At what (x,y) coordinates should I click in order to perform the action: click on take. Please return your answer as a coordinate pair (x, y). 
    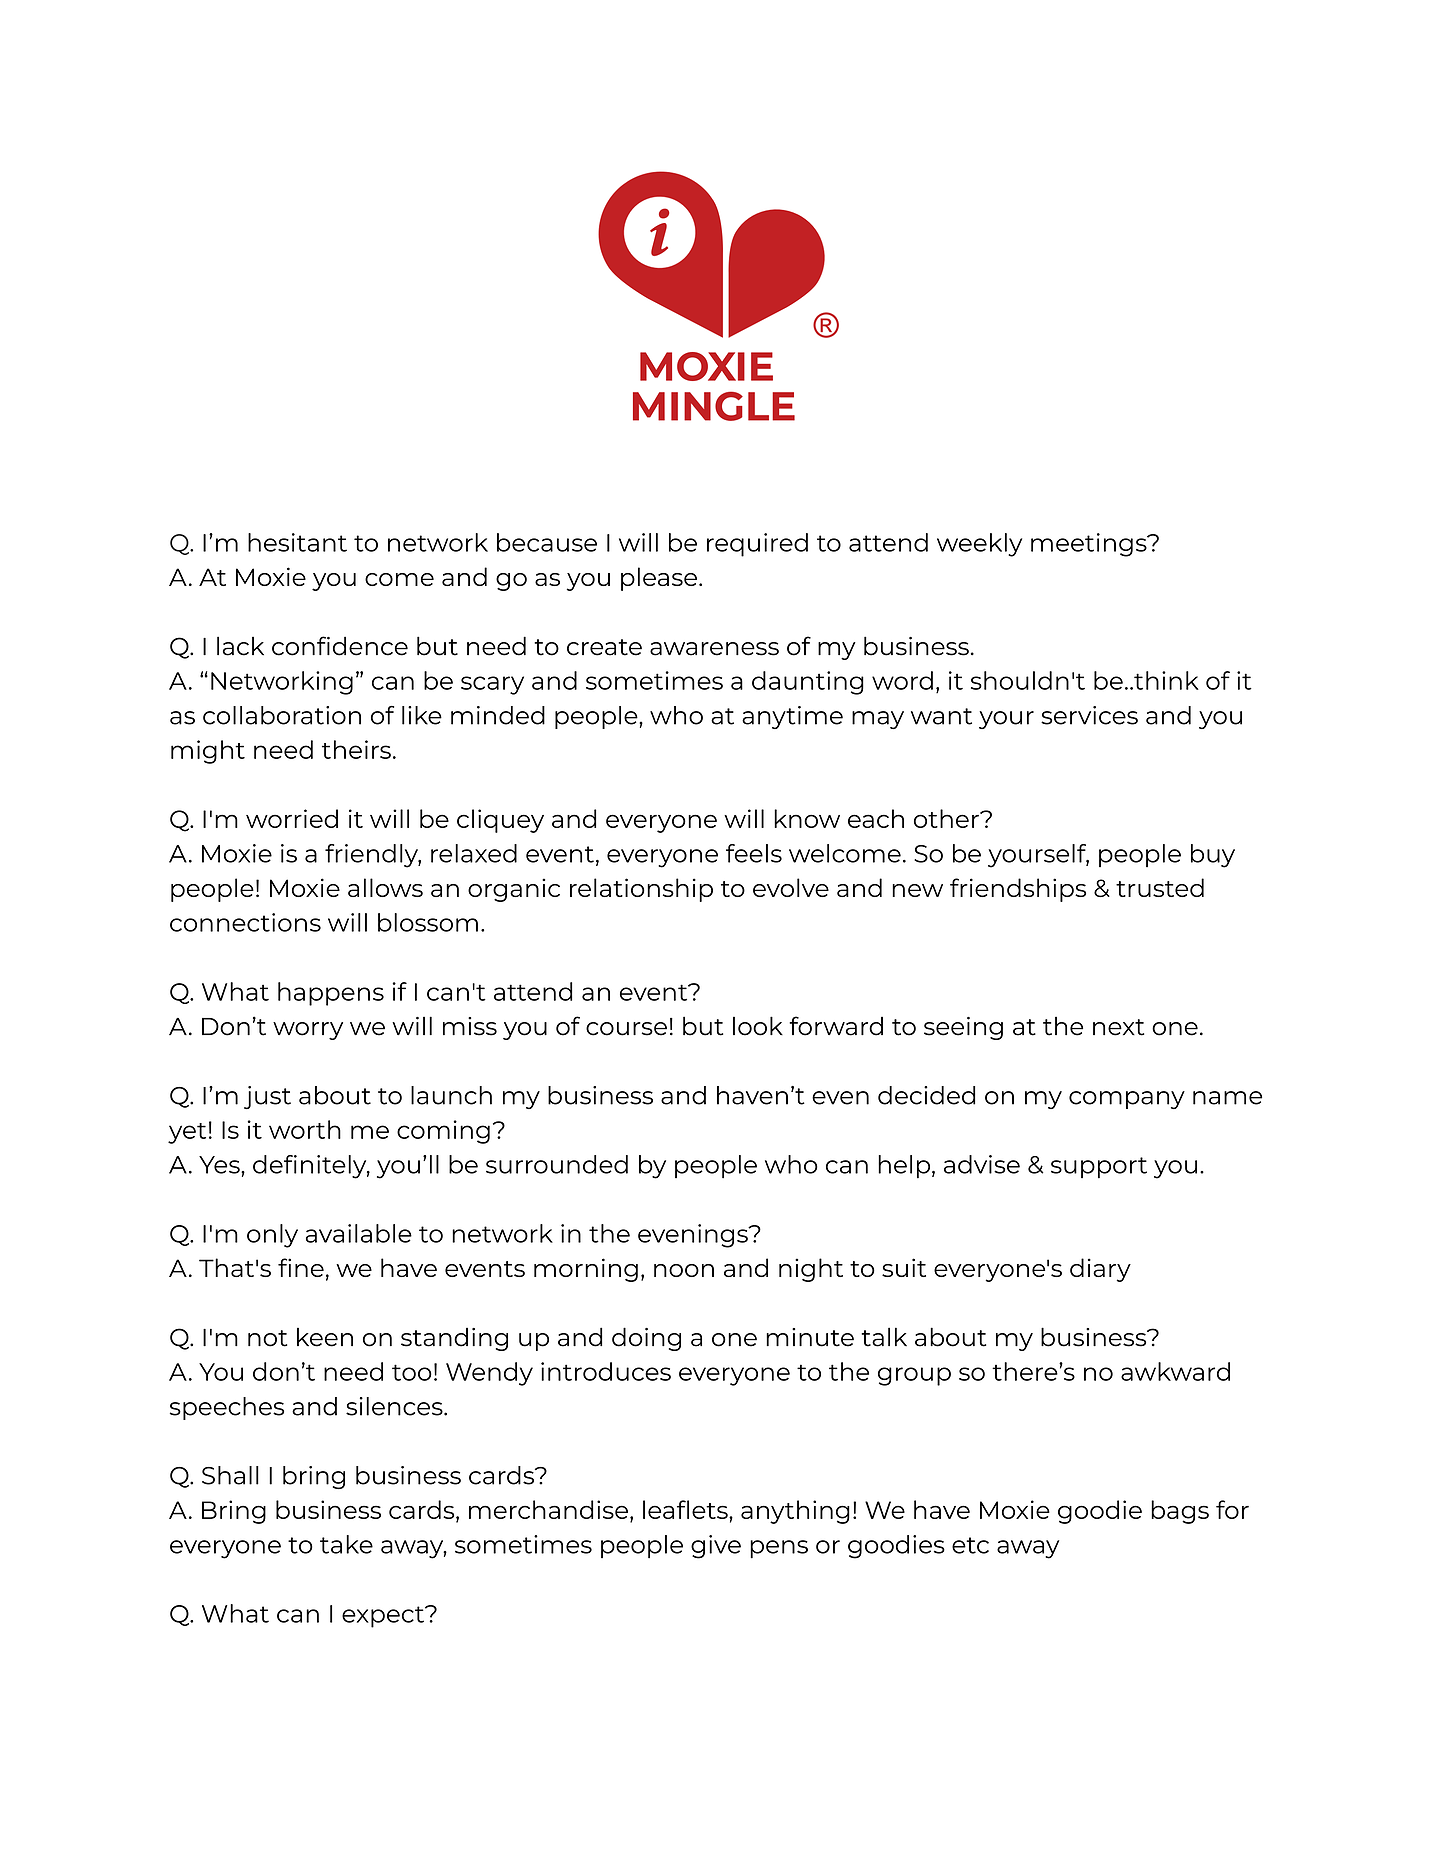
    Looking at the image, I should click on (346, 1544).
